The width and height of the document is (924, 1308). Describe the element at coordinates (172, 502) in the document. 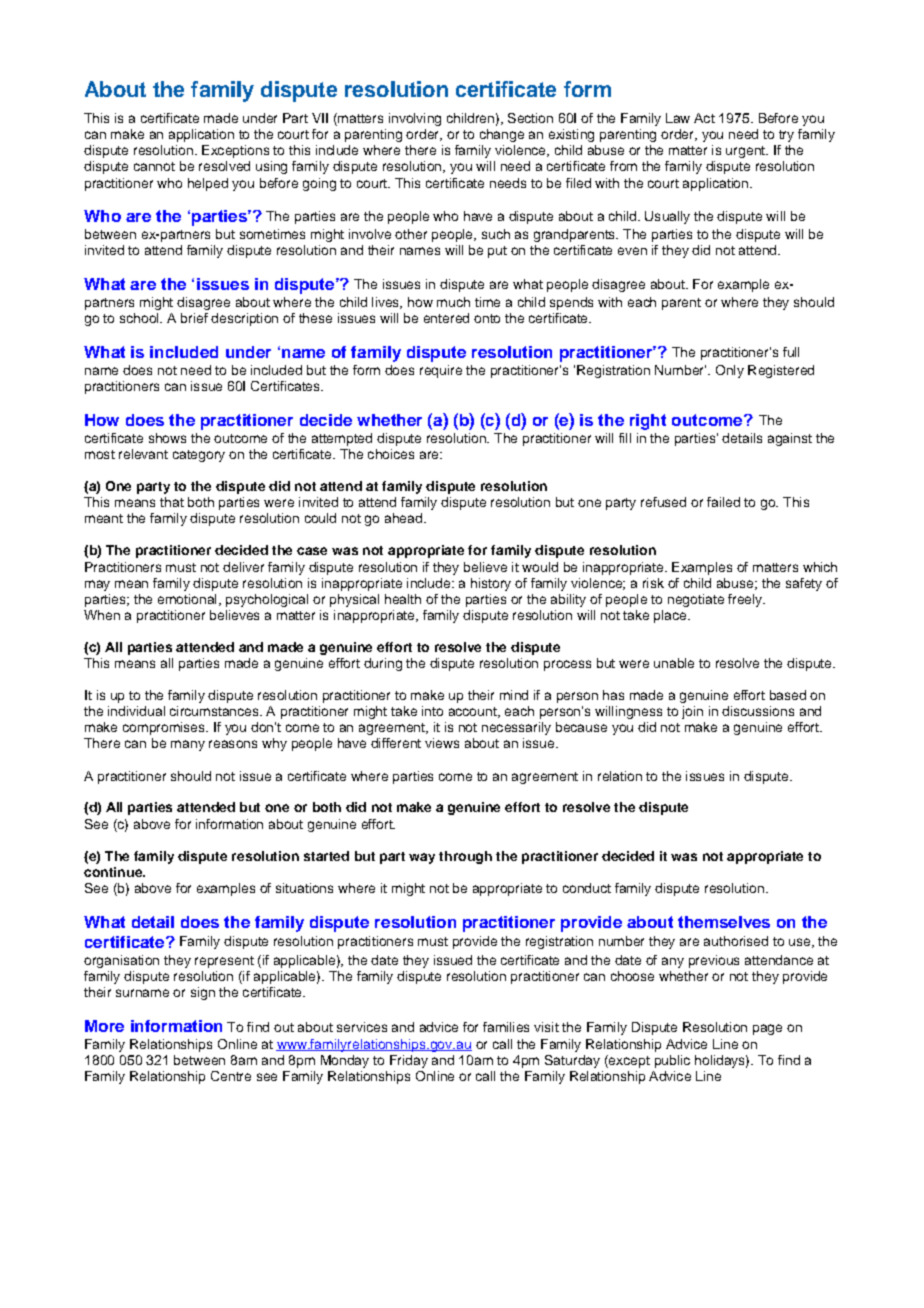

I see `that` at that location.
